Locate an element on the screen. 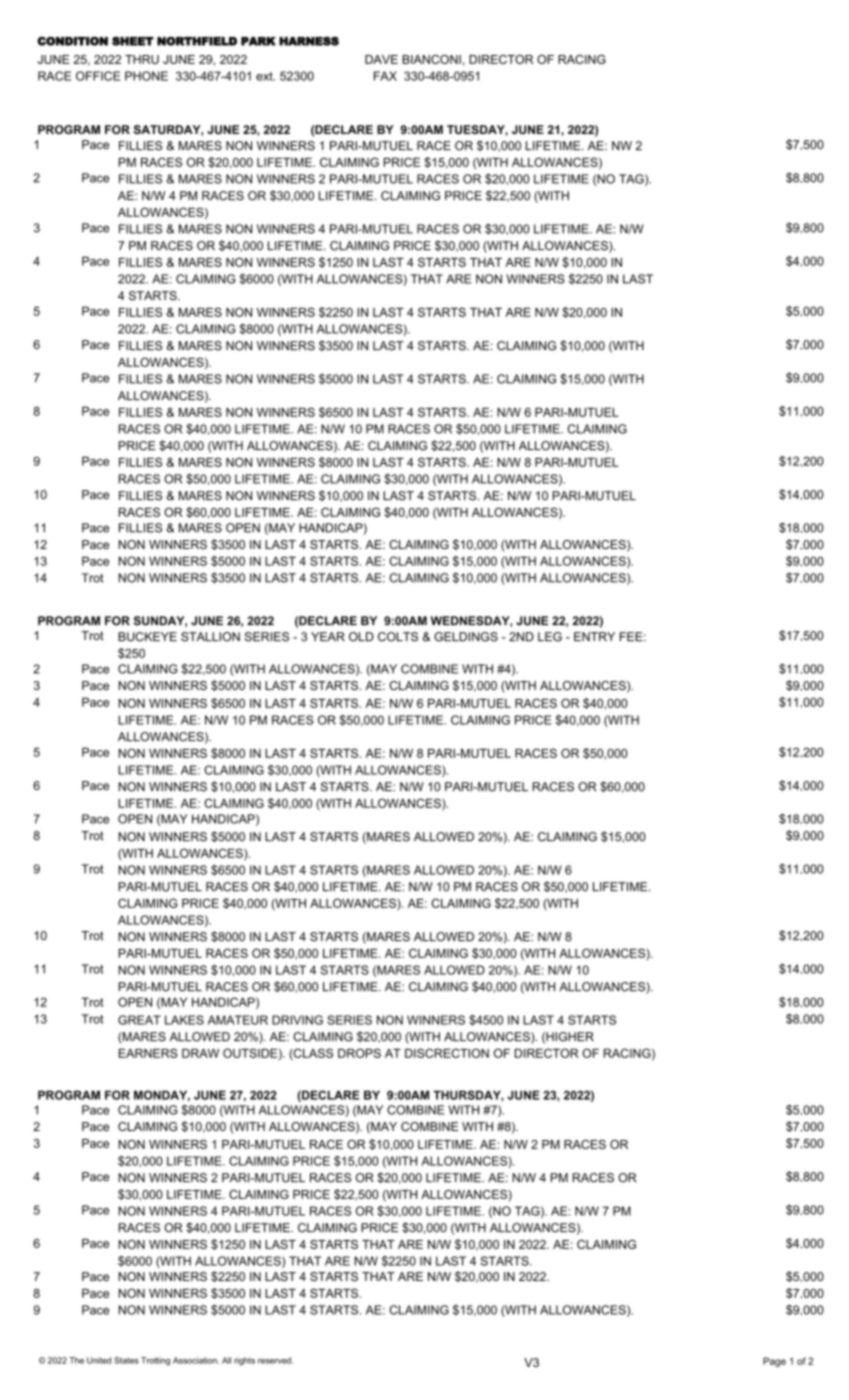 The image size is (849, 1400). ext is located at coordinates (265, 76).
